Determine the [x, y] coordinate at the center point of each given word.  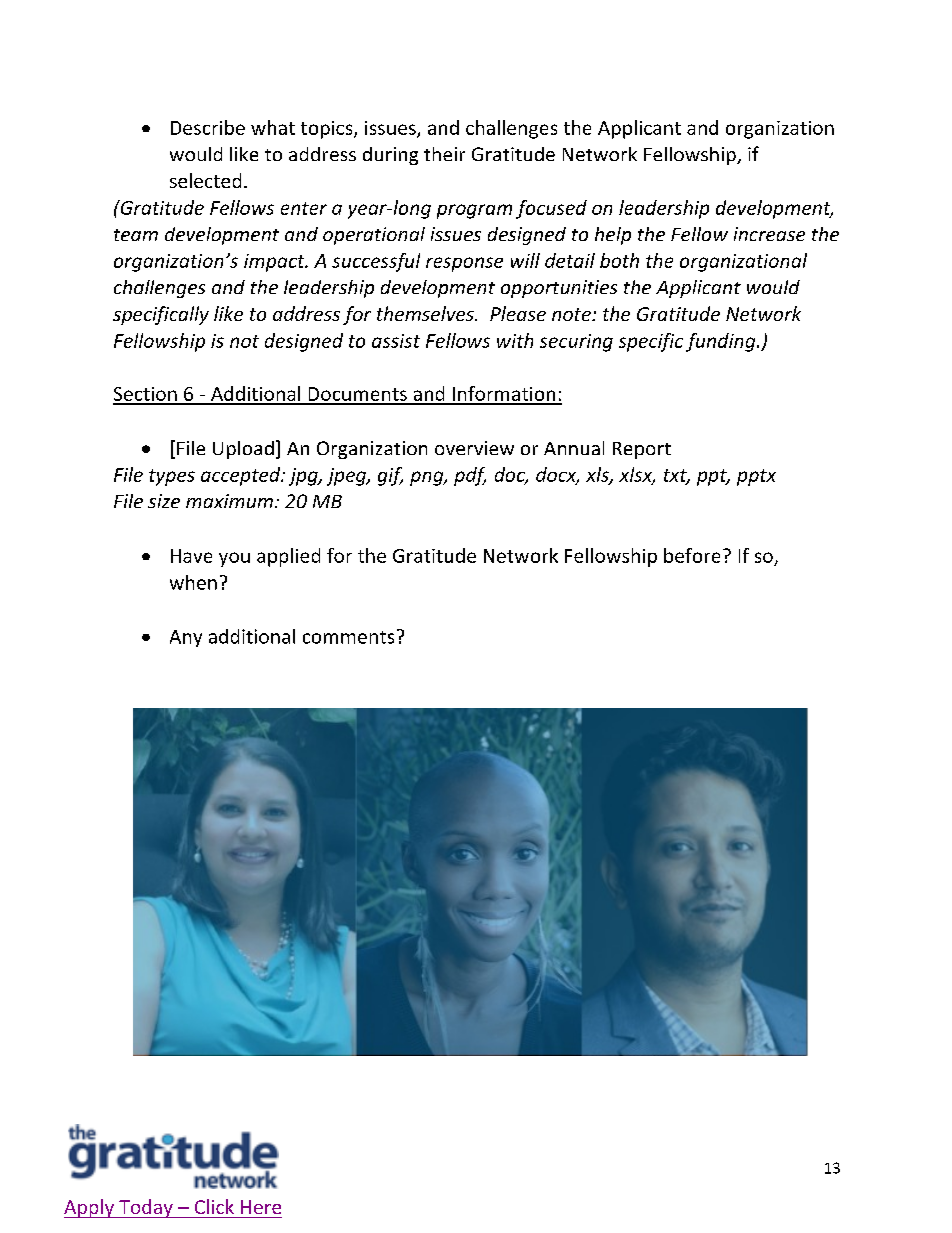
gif [390, 476]
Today [146, 1208]
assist [396, 341]
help [613, 236]
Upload [243, 450]
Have [191, 556]
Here [261, 1207]
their [444, 154]
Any [186, 638]
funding [722, 342]
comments [348, 637]
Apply [90, 1208]
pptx [756, 477]
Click [214, 1206]
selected [205, 180]
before [692, 555]
